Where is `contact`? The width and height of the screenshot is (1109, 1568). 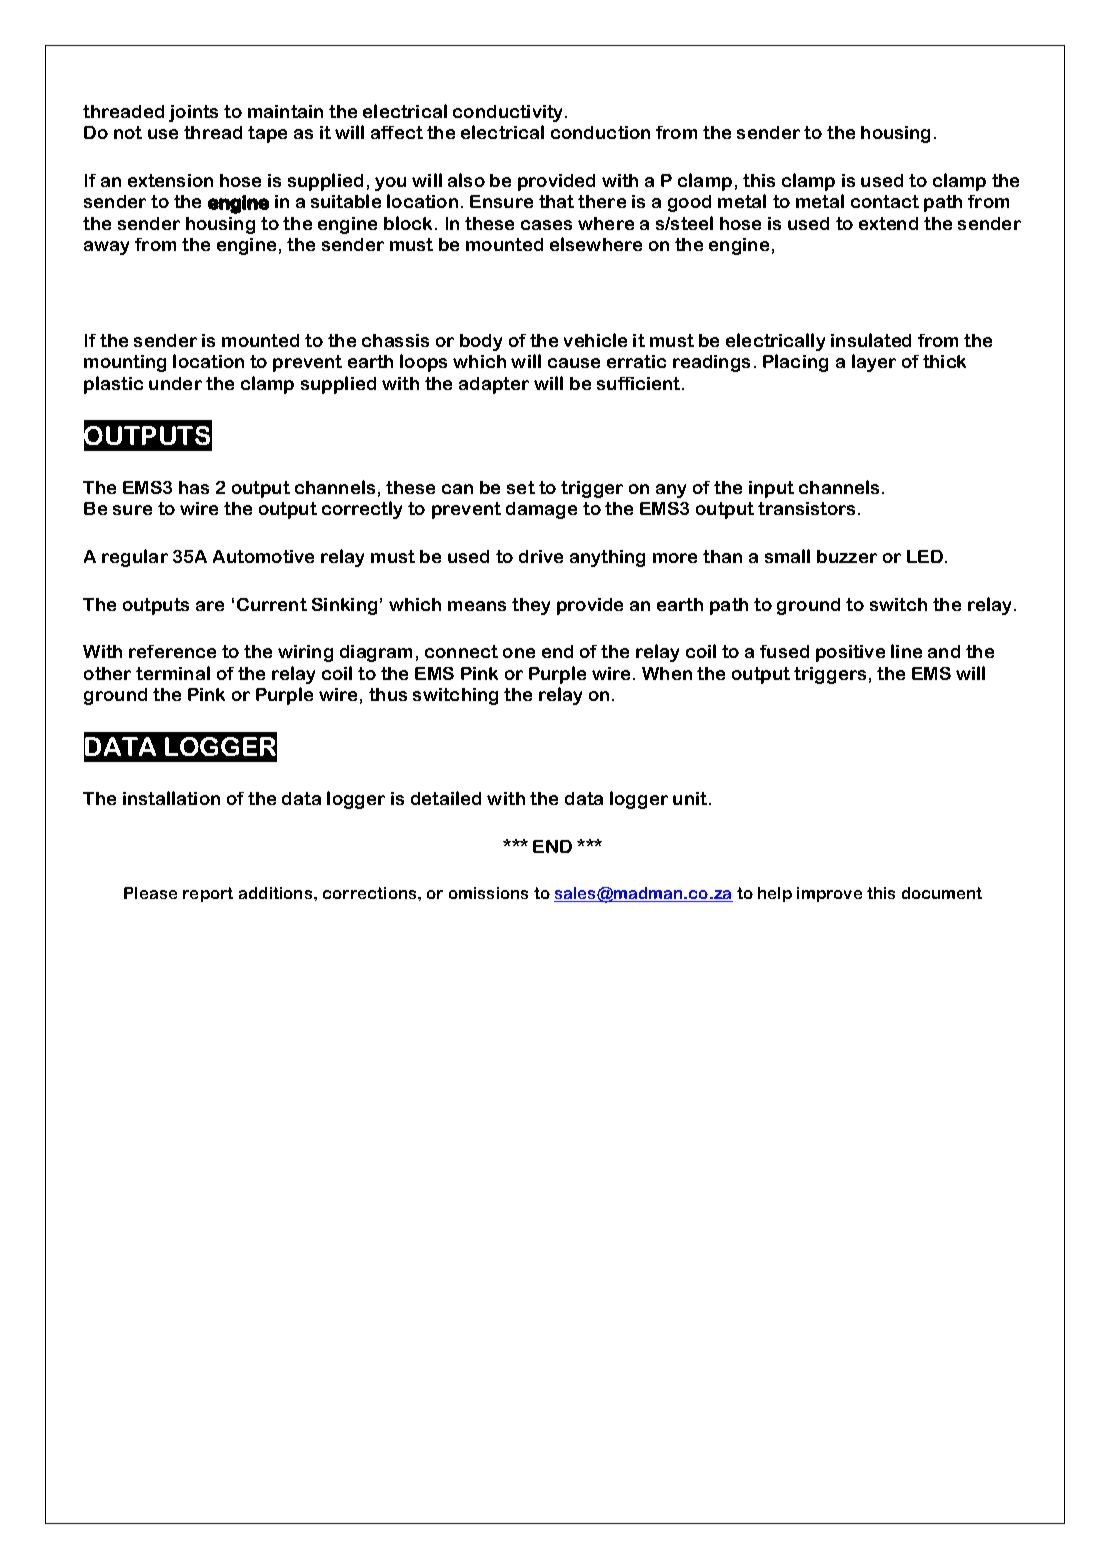 contact is located at coordinates (885, 201).
